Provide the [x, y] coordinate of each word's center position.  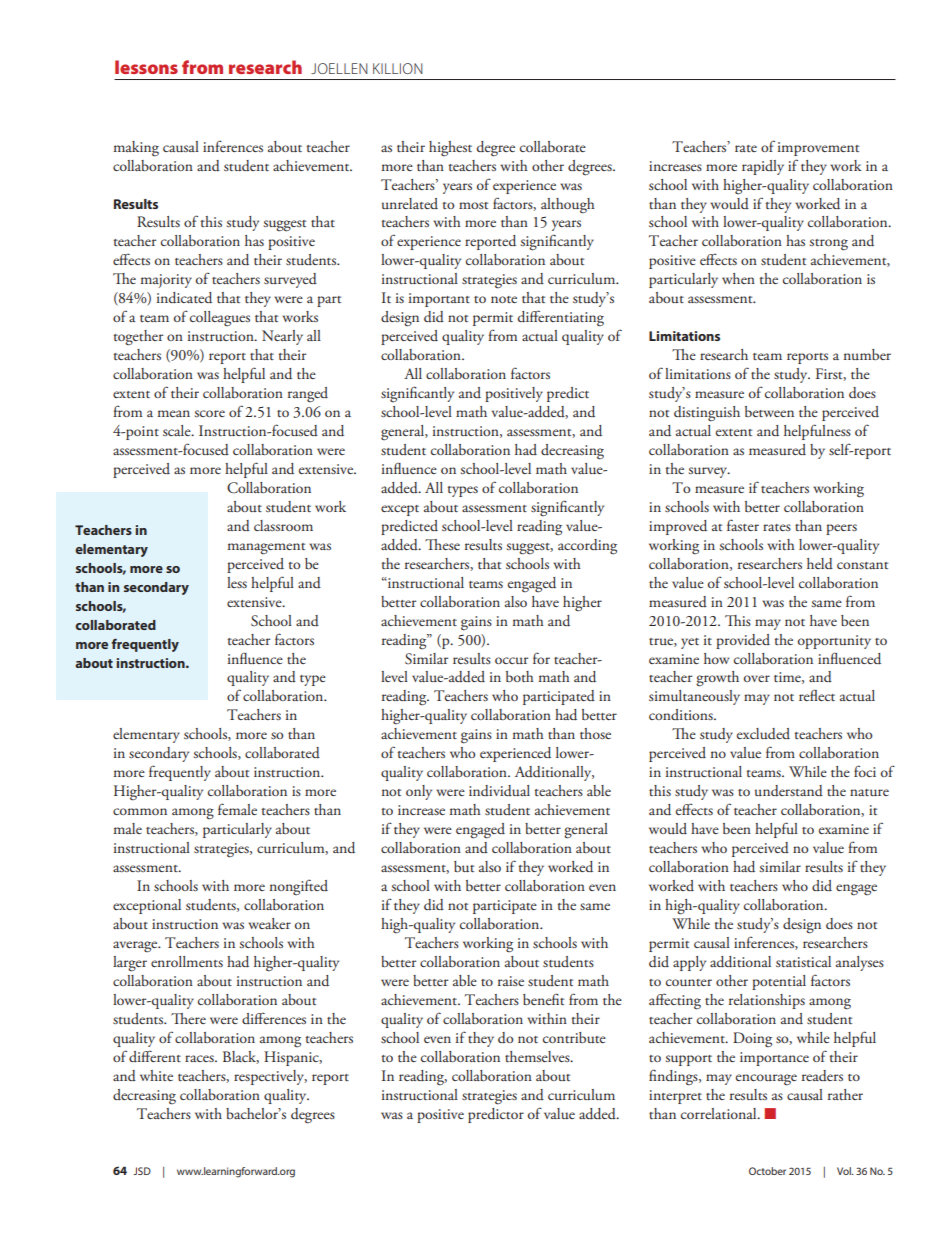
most [473, 205]
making [136, 149]
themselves [538, 1056]
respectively [270, 1077]
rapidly [763, 167]
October [767, 1171]
